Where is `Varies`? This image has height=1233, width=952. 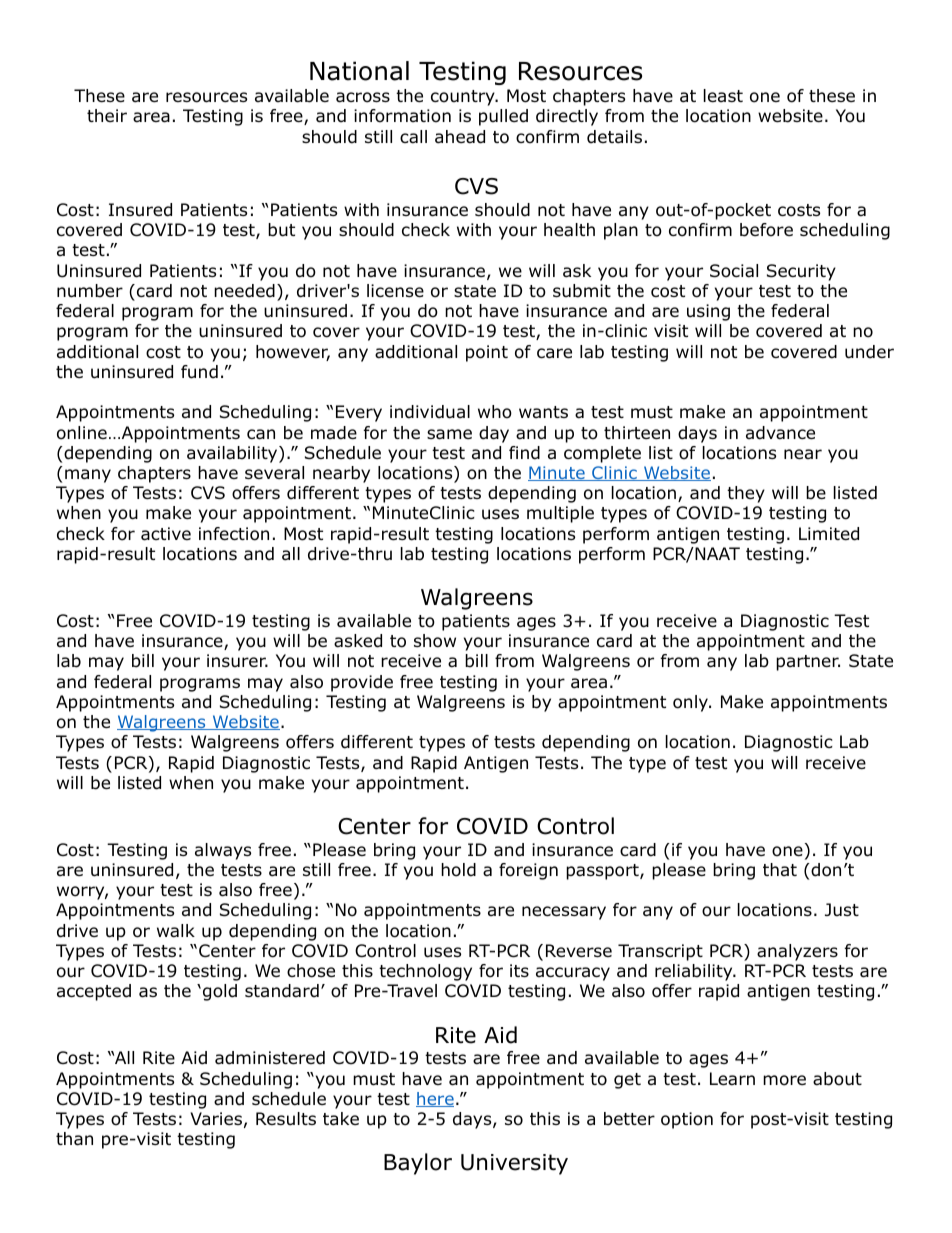 Varies is located at coordinates (216, 1119).
